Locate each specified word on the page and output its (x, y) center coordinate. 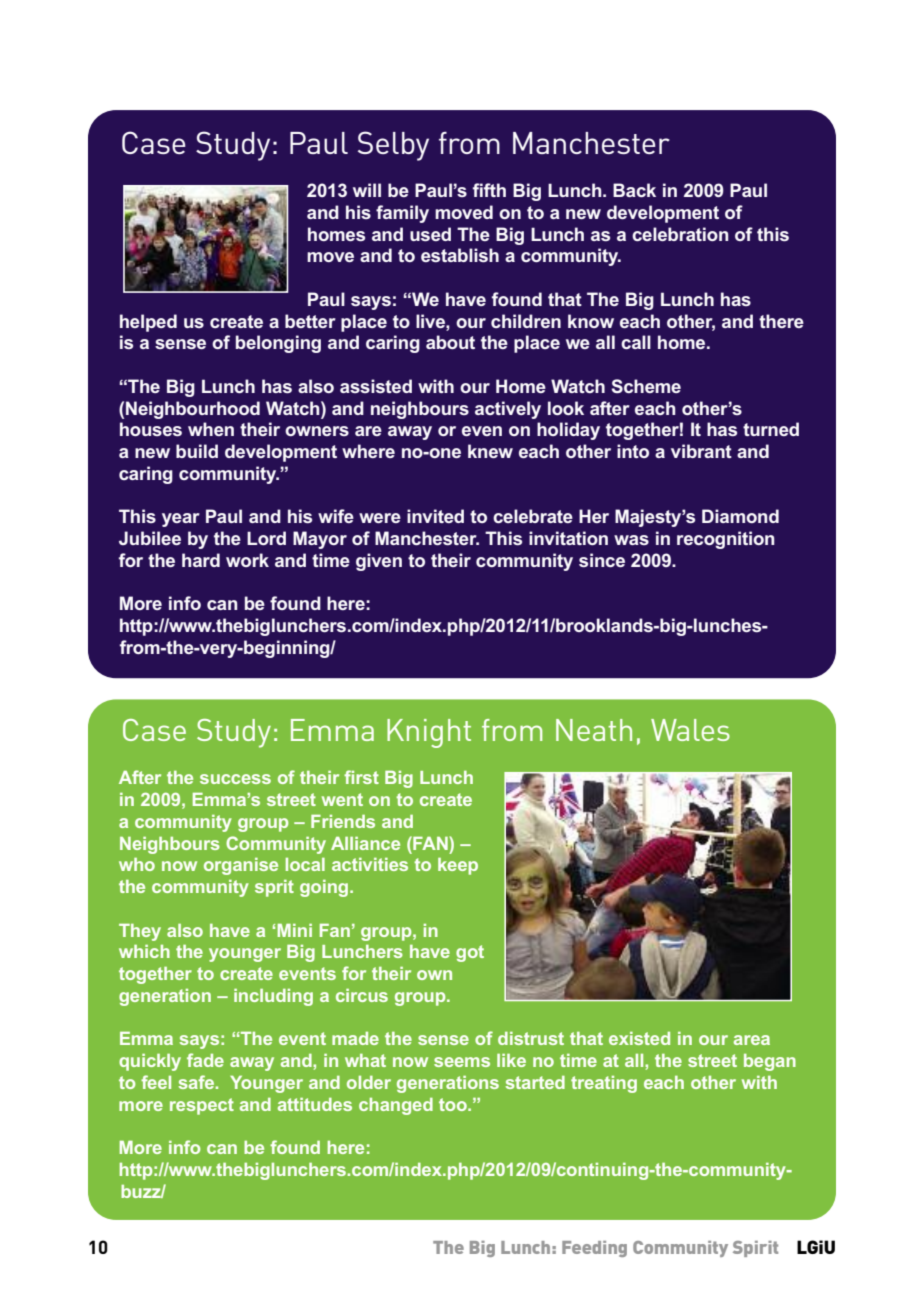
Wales (690, 730)
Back (634, 190)
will (367, 190)
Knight (429, 733)
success (235, 779)
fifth (489, 190)
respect (202, 1106)
